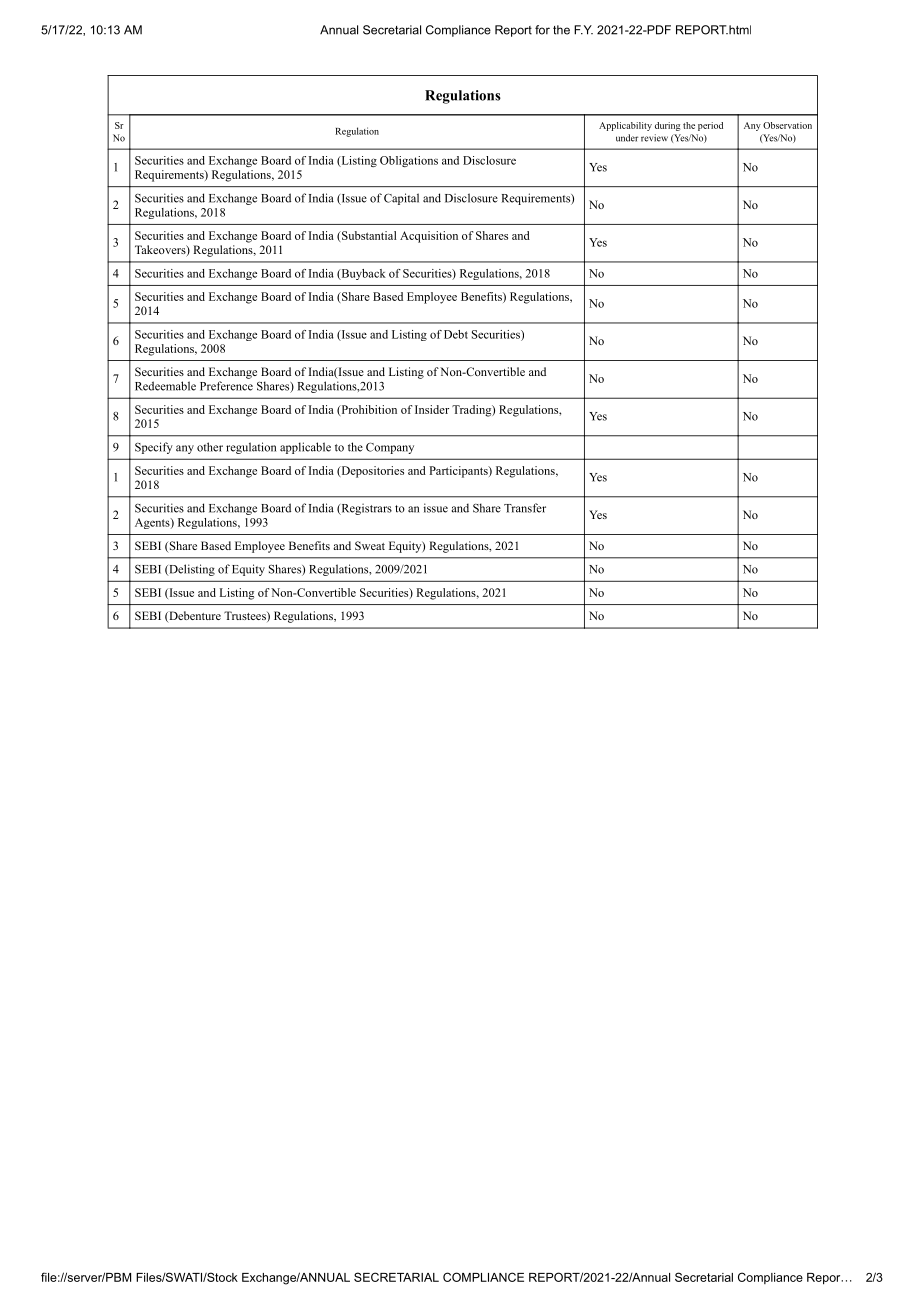 This document has height=1308, width=924. I want to click on Debt, so click(456, 334).
